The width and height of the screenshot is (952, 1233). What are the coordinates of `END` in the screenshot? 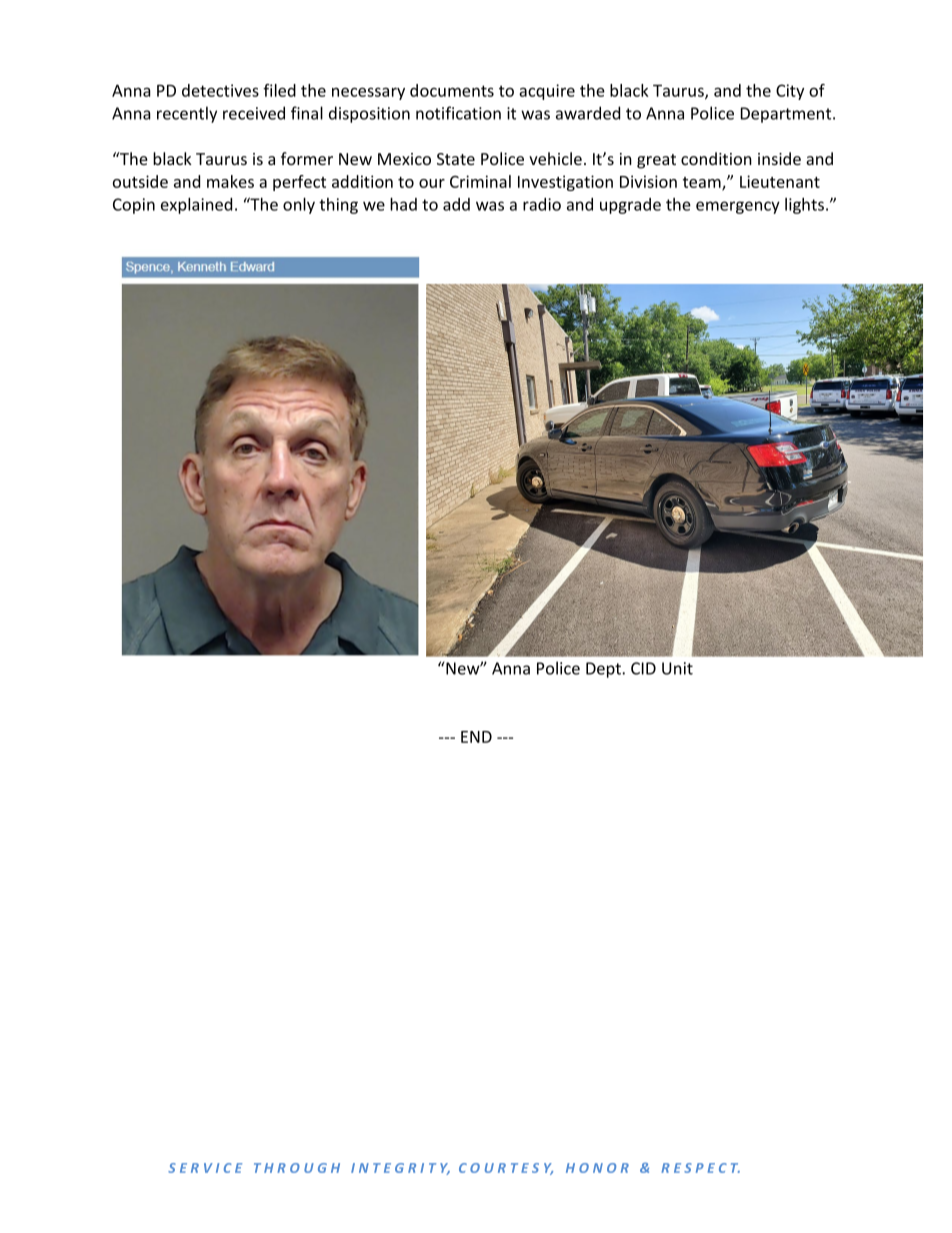 It's located at (476, 737).
